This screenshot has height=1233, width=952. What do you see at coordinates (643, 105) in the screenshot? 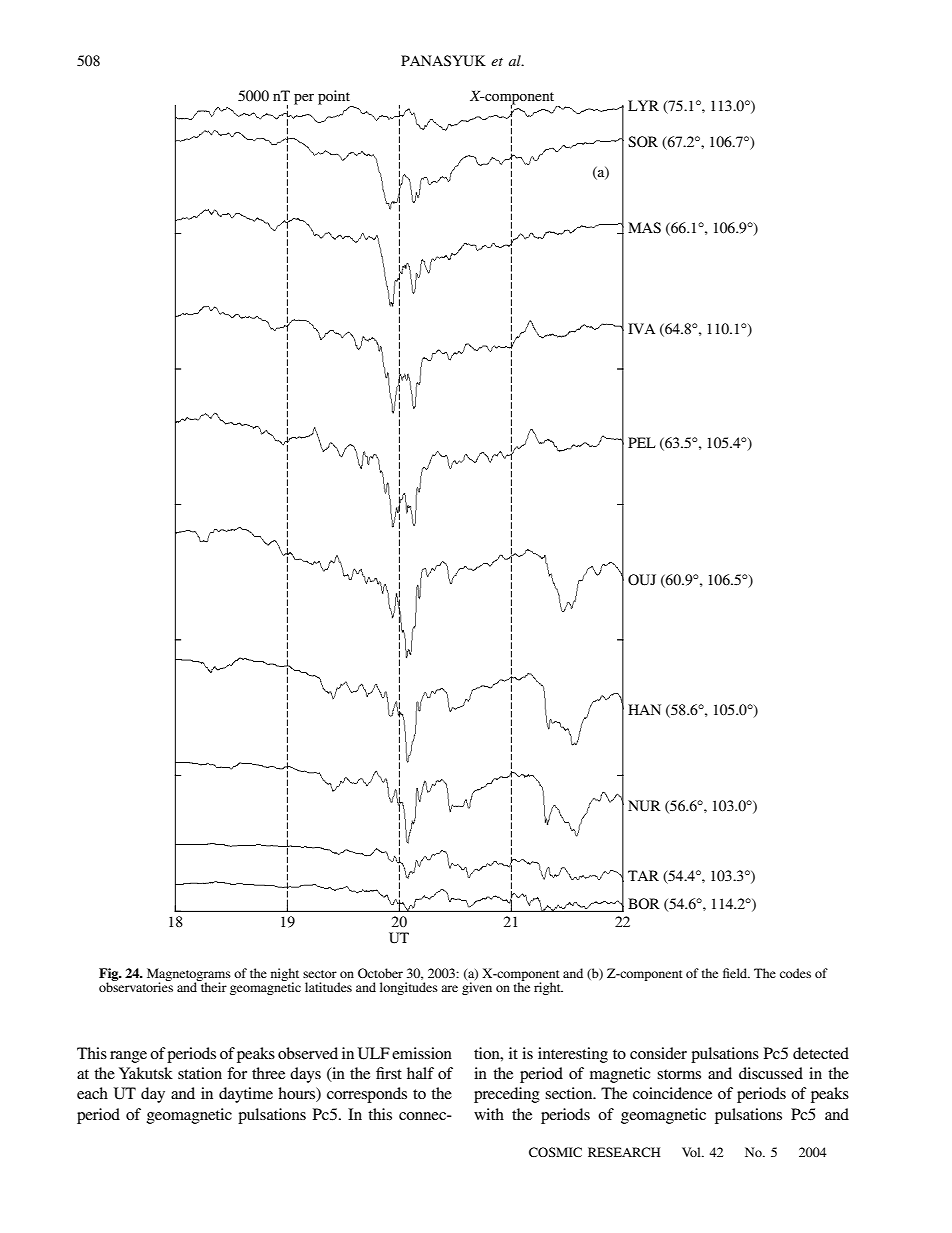
I see `LYR` at bounding box center [643, 105].
